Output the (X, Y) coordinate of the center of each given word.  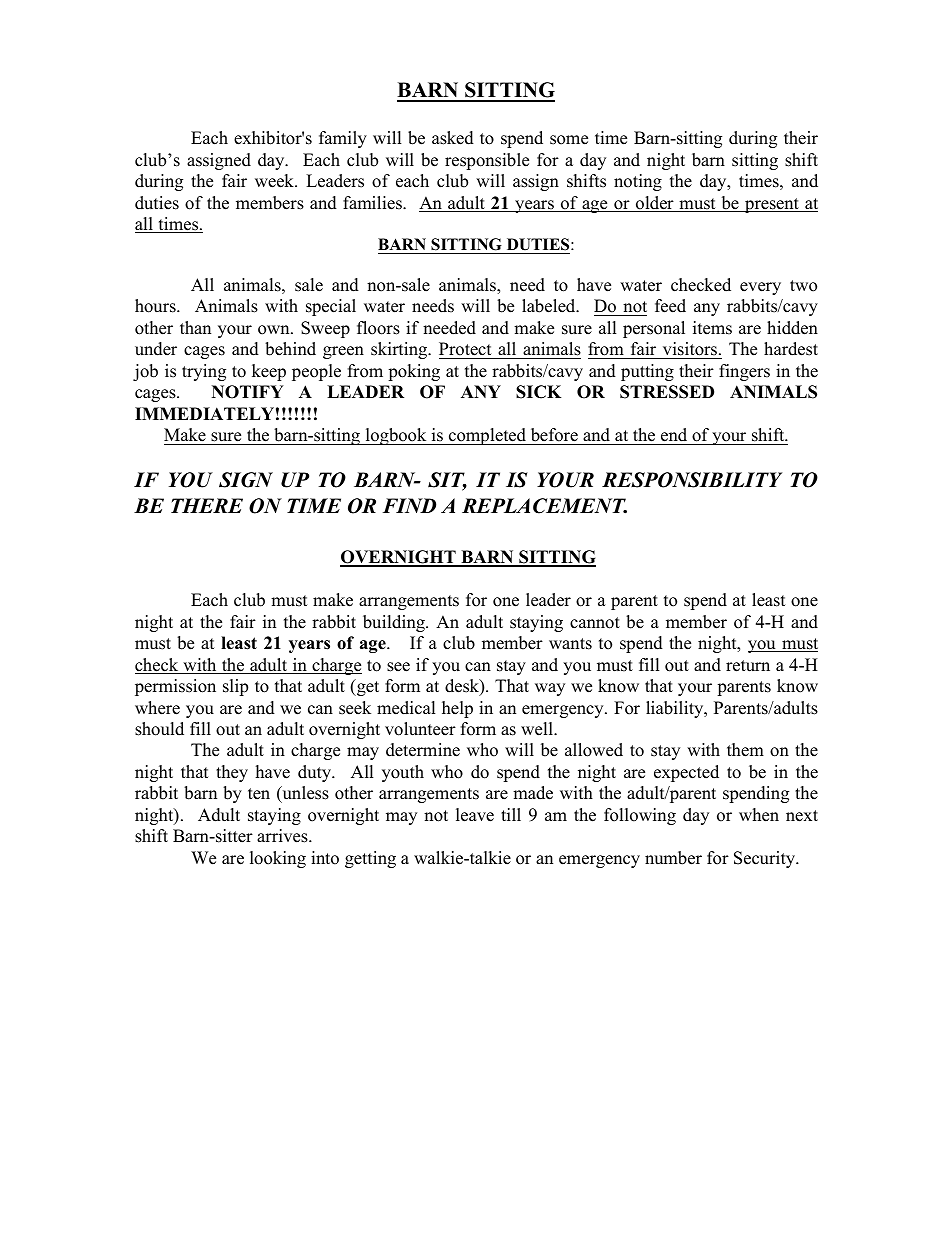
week (275, 181)
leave (475, 815)
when (759, 815)
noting (638, 182)
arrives (283, 836)
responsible (487, 161)
